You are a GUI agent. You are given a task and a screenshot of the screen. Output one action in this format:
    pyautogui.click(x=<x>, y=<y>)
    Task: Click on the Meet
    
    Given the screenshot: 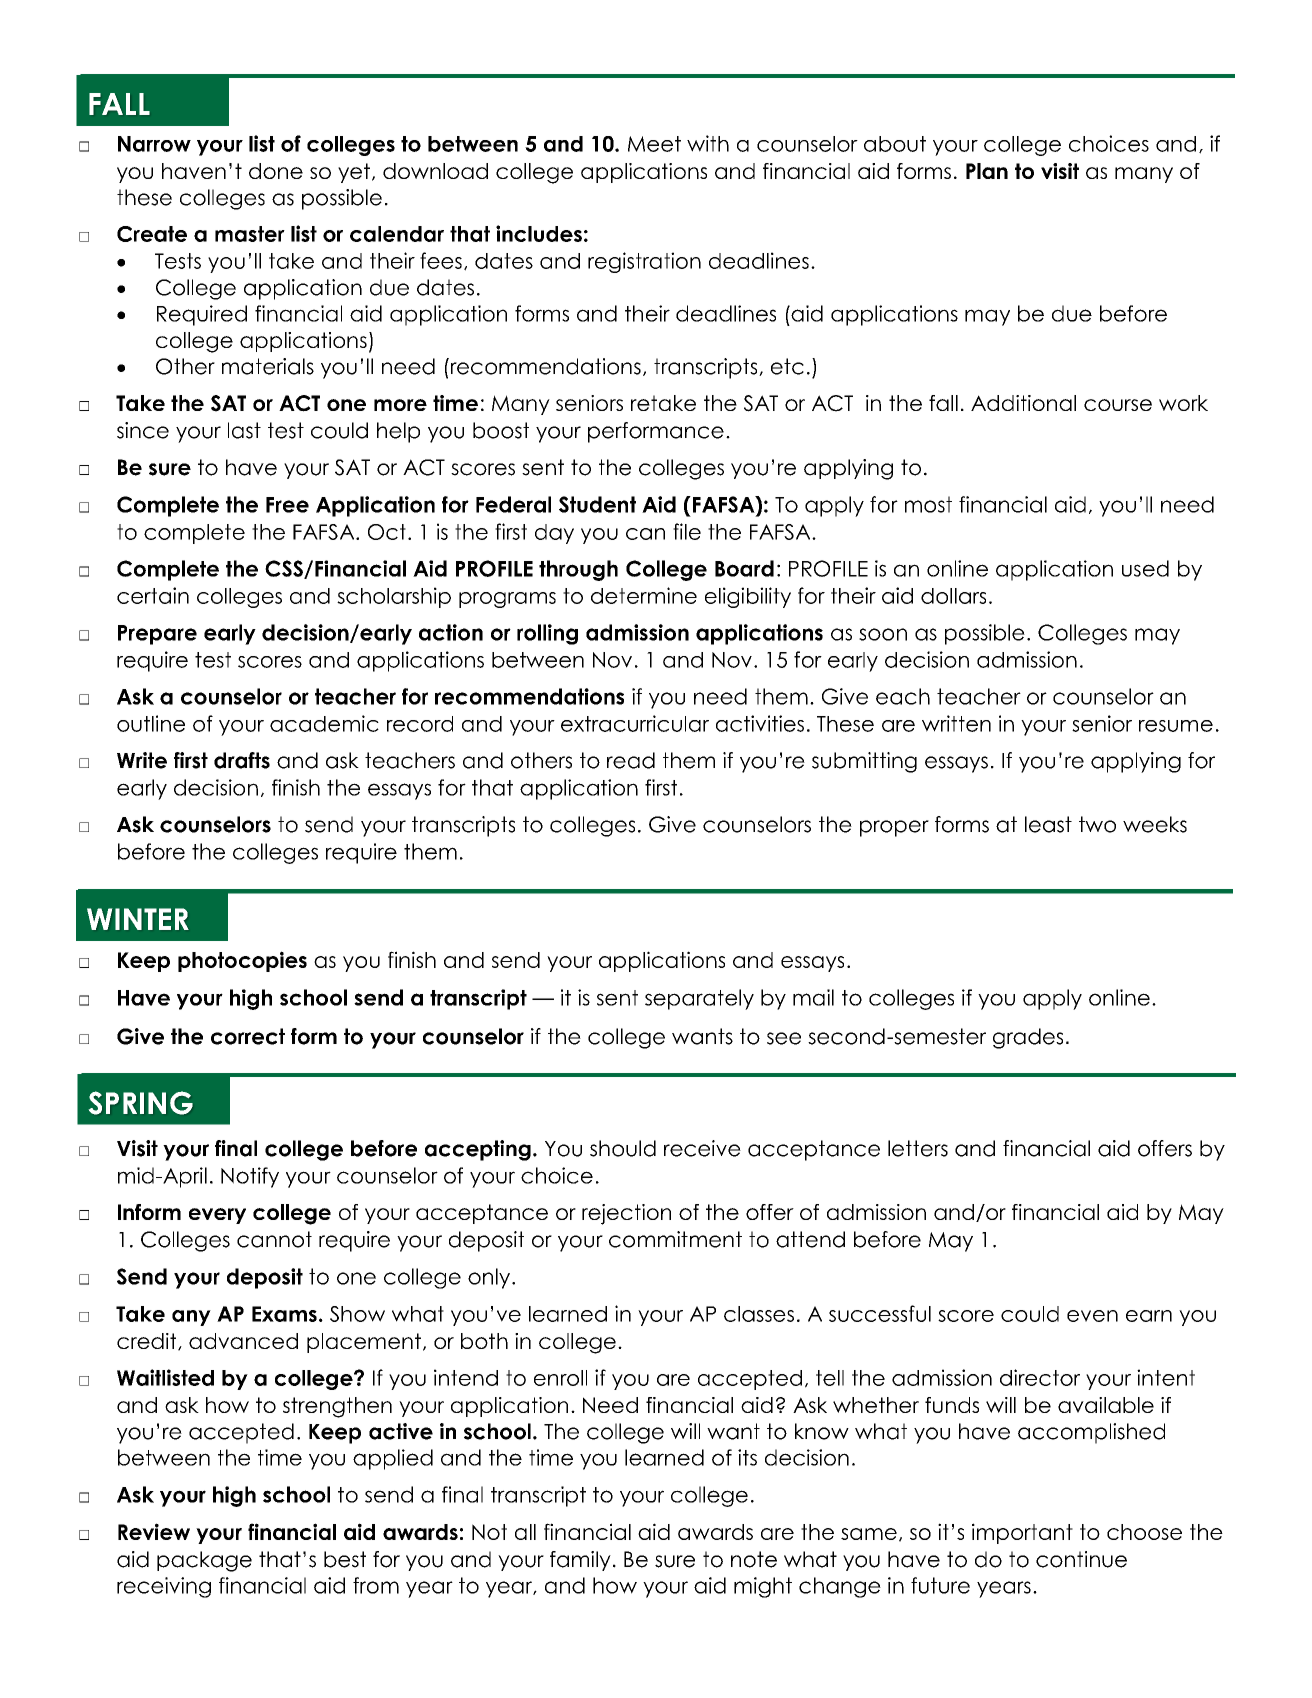 What is the action you would take?
    pyautogui.click(x=654, y=144)
